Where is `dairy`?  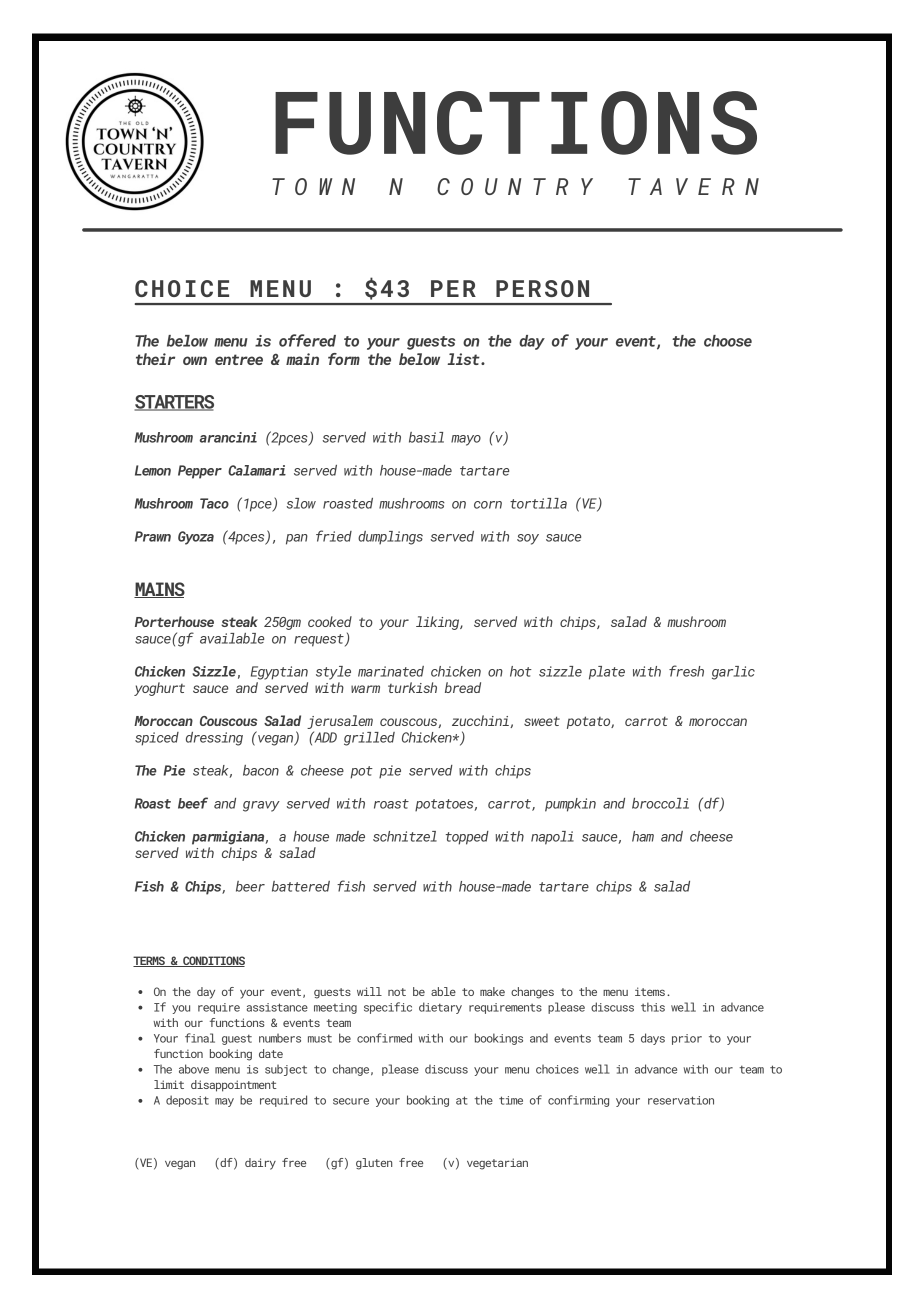 dairy is located at coordinates (260, 1164).
